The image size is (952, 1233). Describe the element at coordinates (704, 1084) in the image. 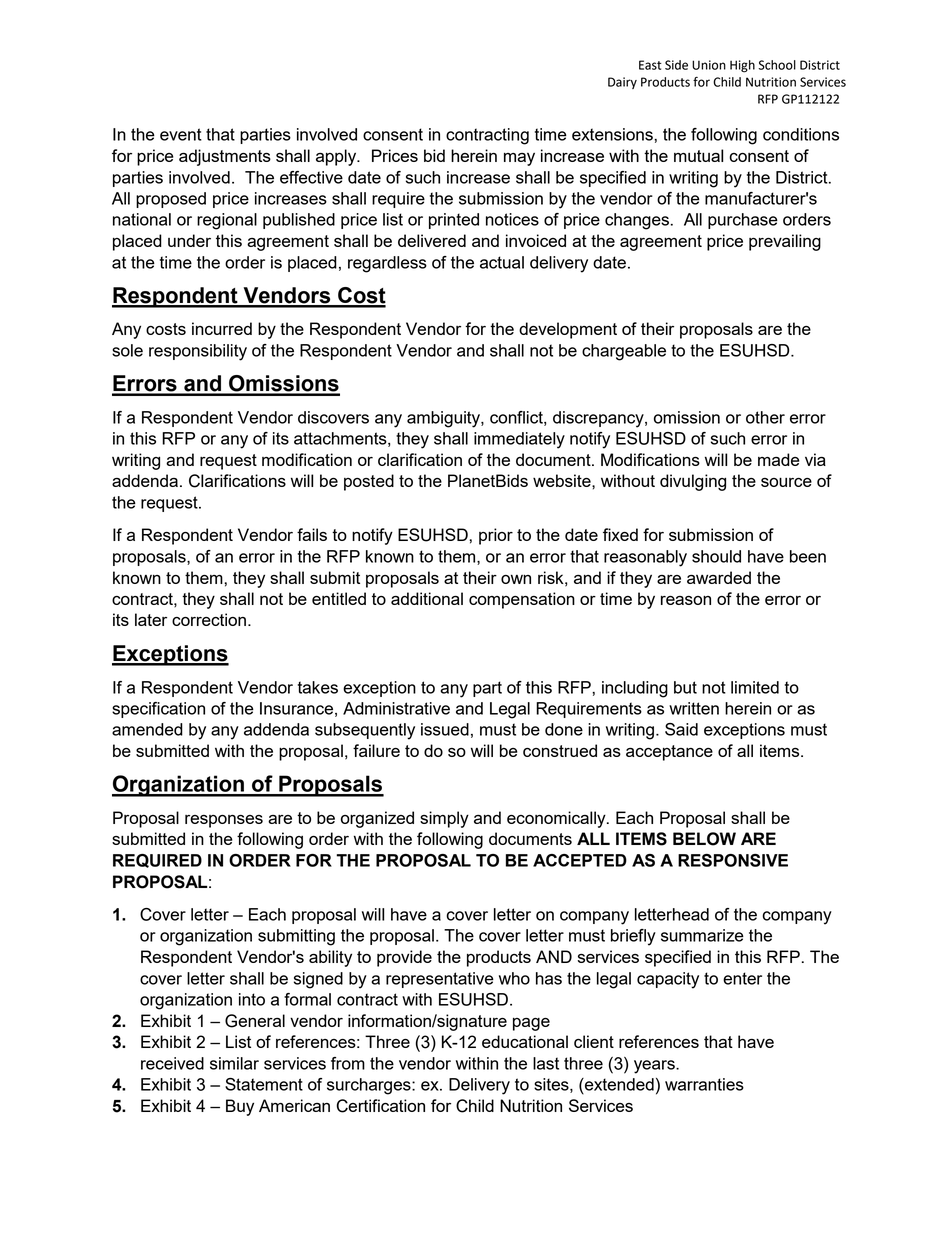

I see `warranties` at that location.
